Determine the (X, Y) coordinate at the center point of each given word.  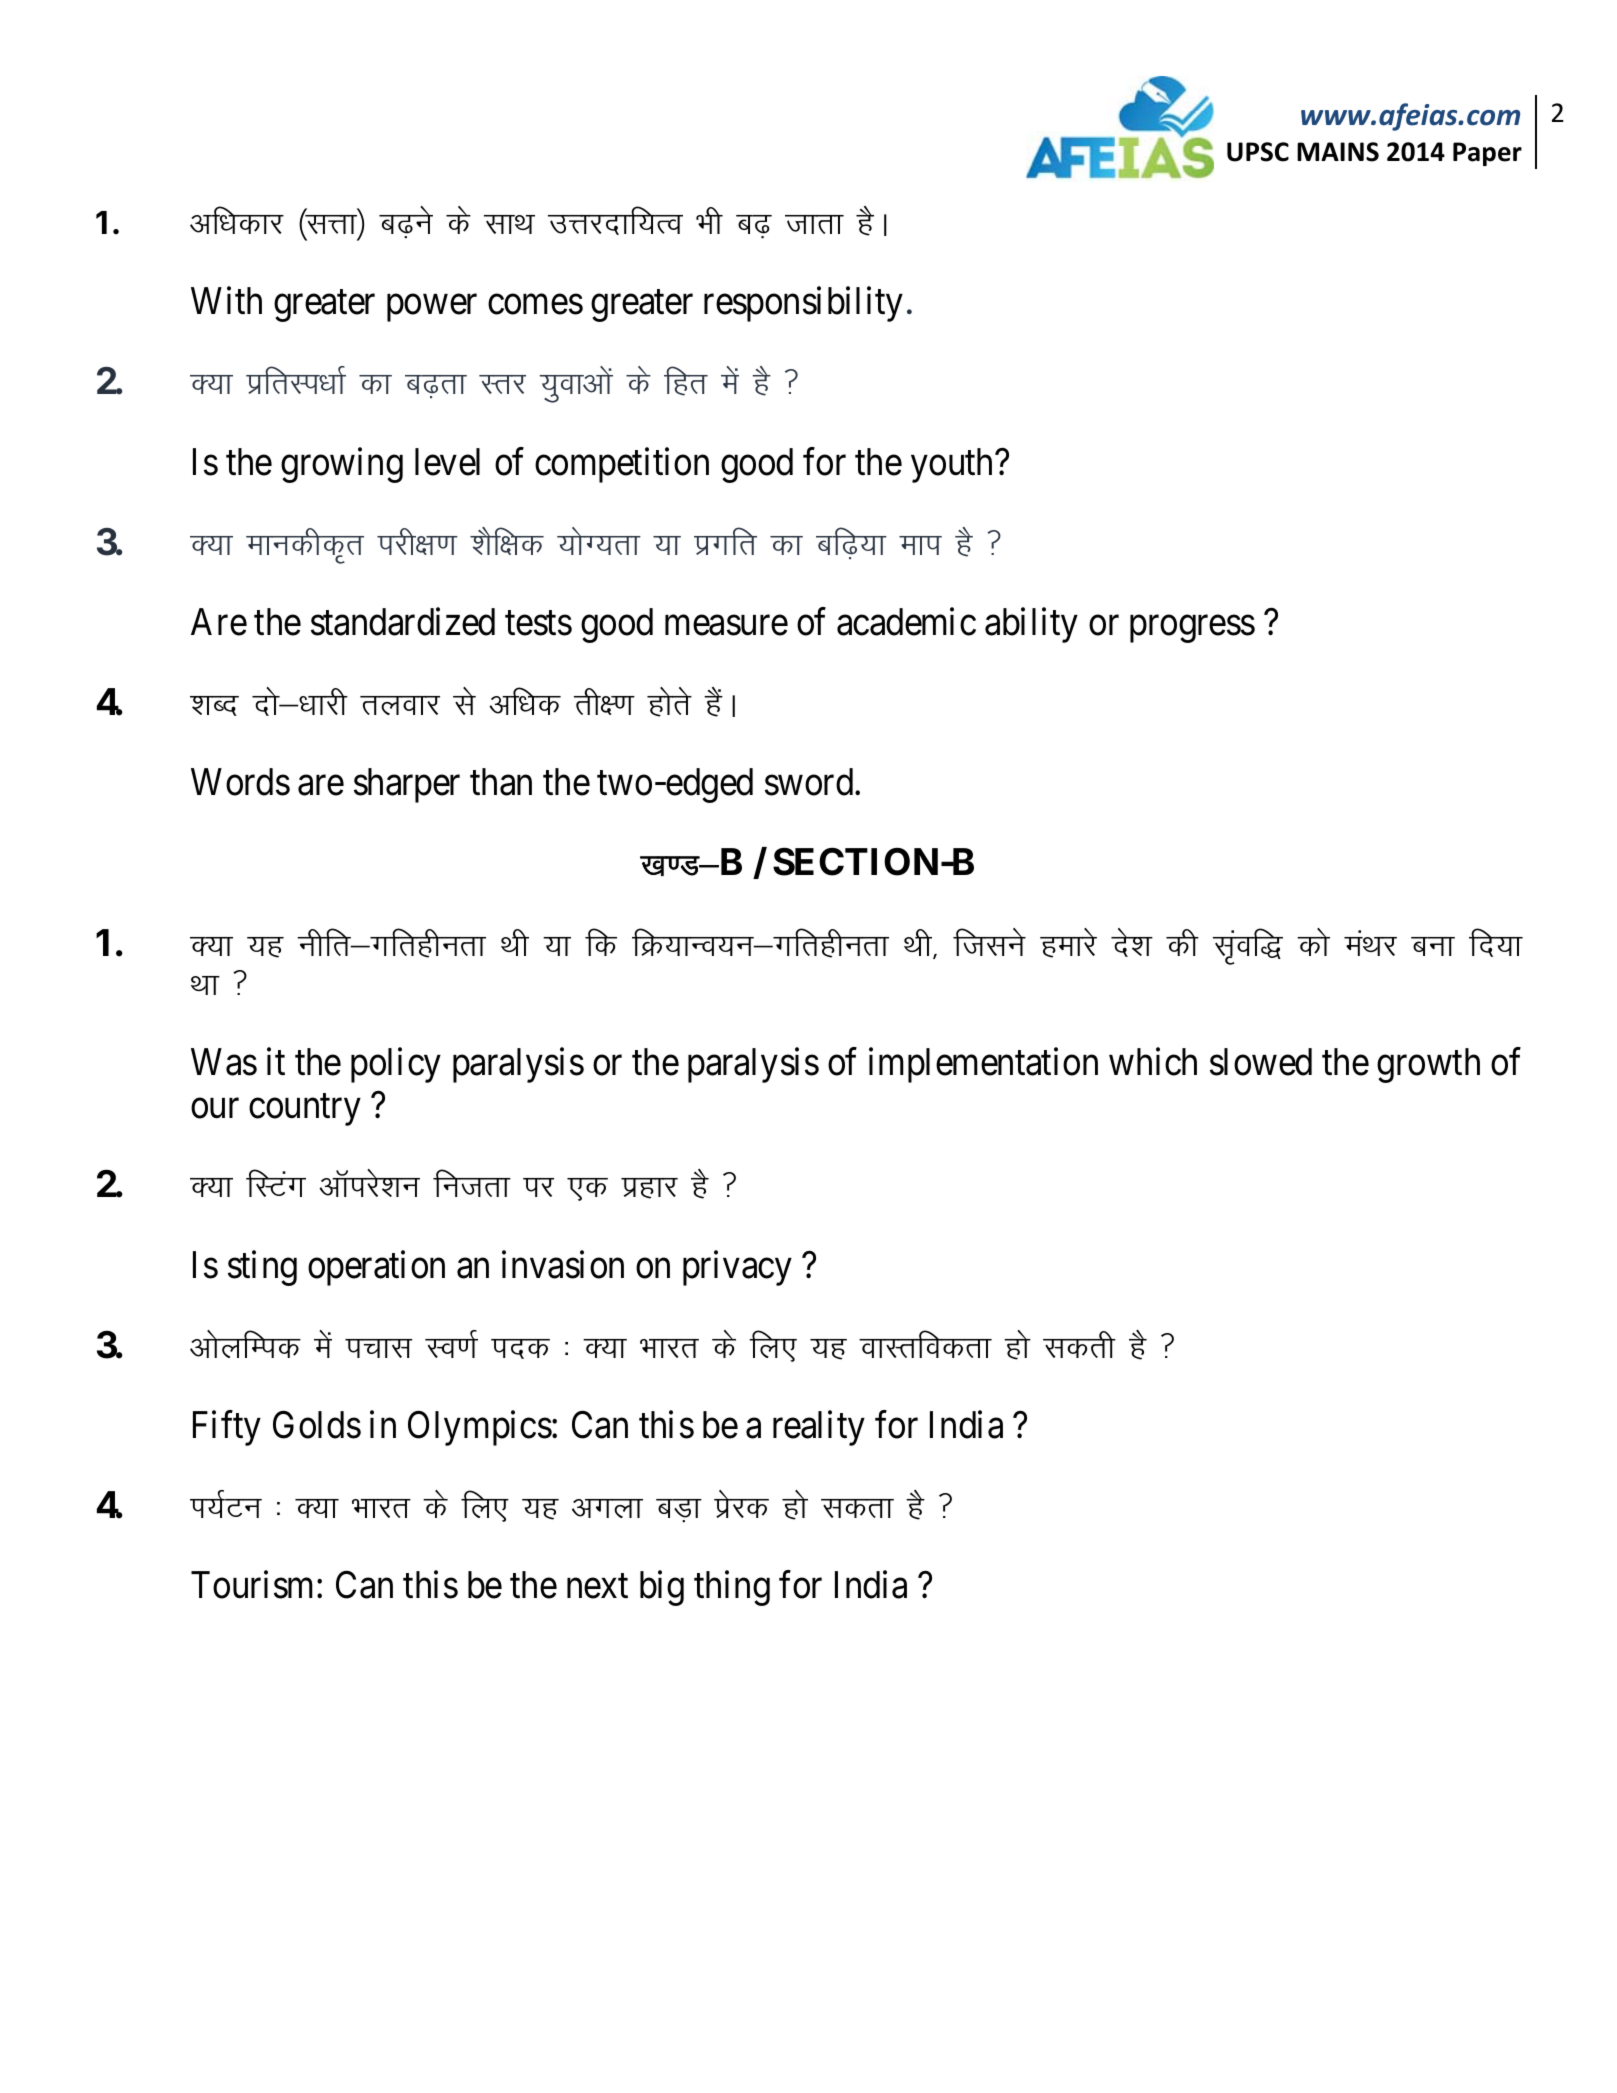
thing (732, 1588)
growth (1428, 1065)
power (432, 308)
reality (819, 1428)
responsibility (803, 304)
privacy (737, 1268)
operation (376, 1268)
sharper (407, 785)
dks (1313, 942)
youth (953, 465)
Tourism (254, 1585)
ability (1031, 625)
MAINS (1338, 152)
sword (810, 782)
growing (342, 465)
